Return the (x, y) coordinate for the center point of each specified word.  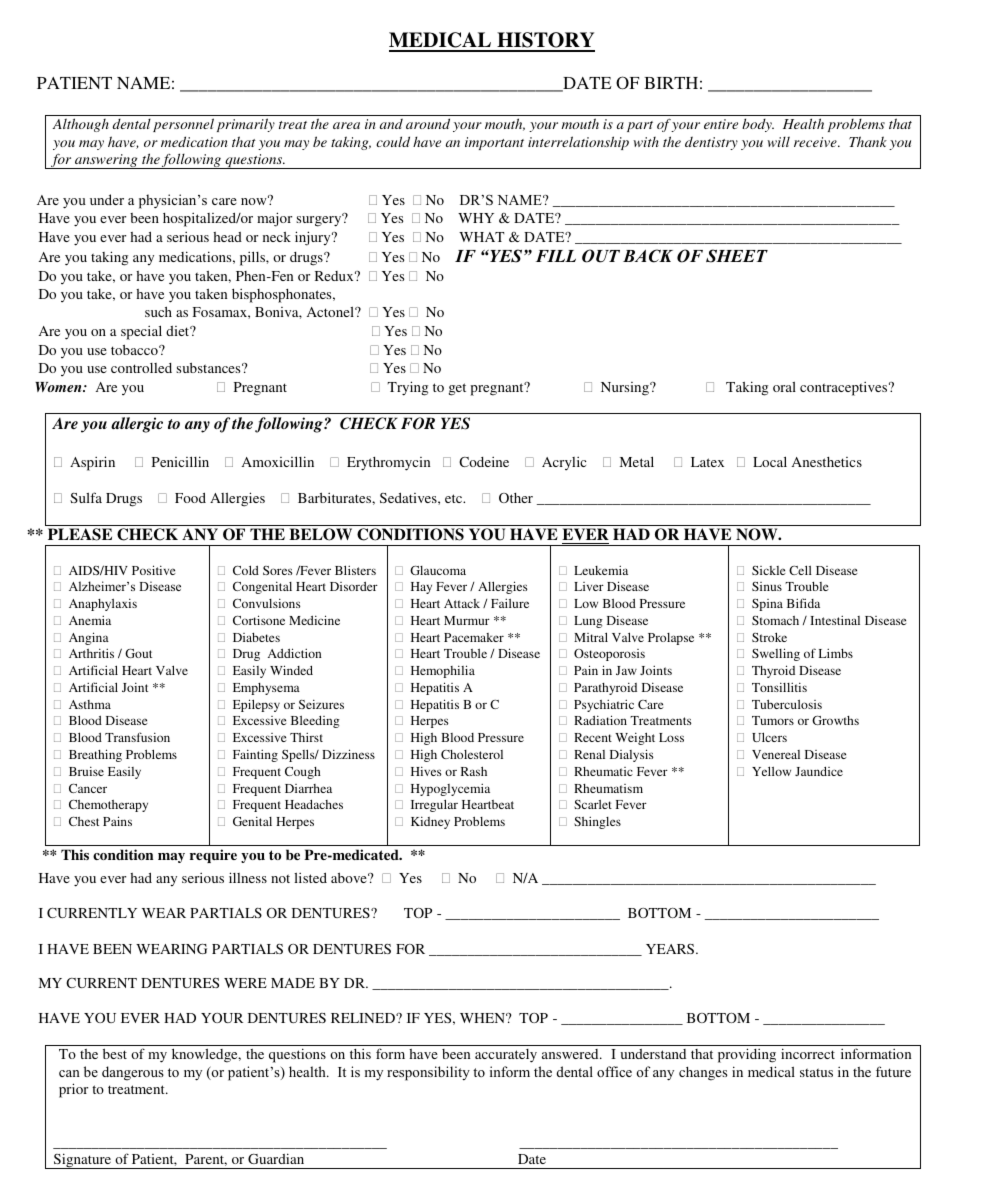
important (494, 143)
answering (106, 161)
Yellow (771, 771)
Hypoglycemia (450, 789)
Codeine (484, 462)
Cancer (88, 788)
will (778, 141)
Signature (83, 1161)
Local (770, 461)
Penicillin (180, 461)
